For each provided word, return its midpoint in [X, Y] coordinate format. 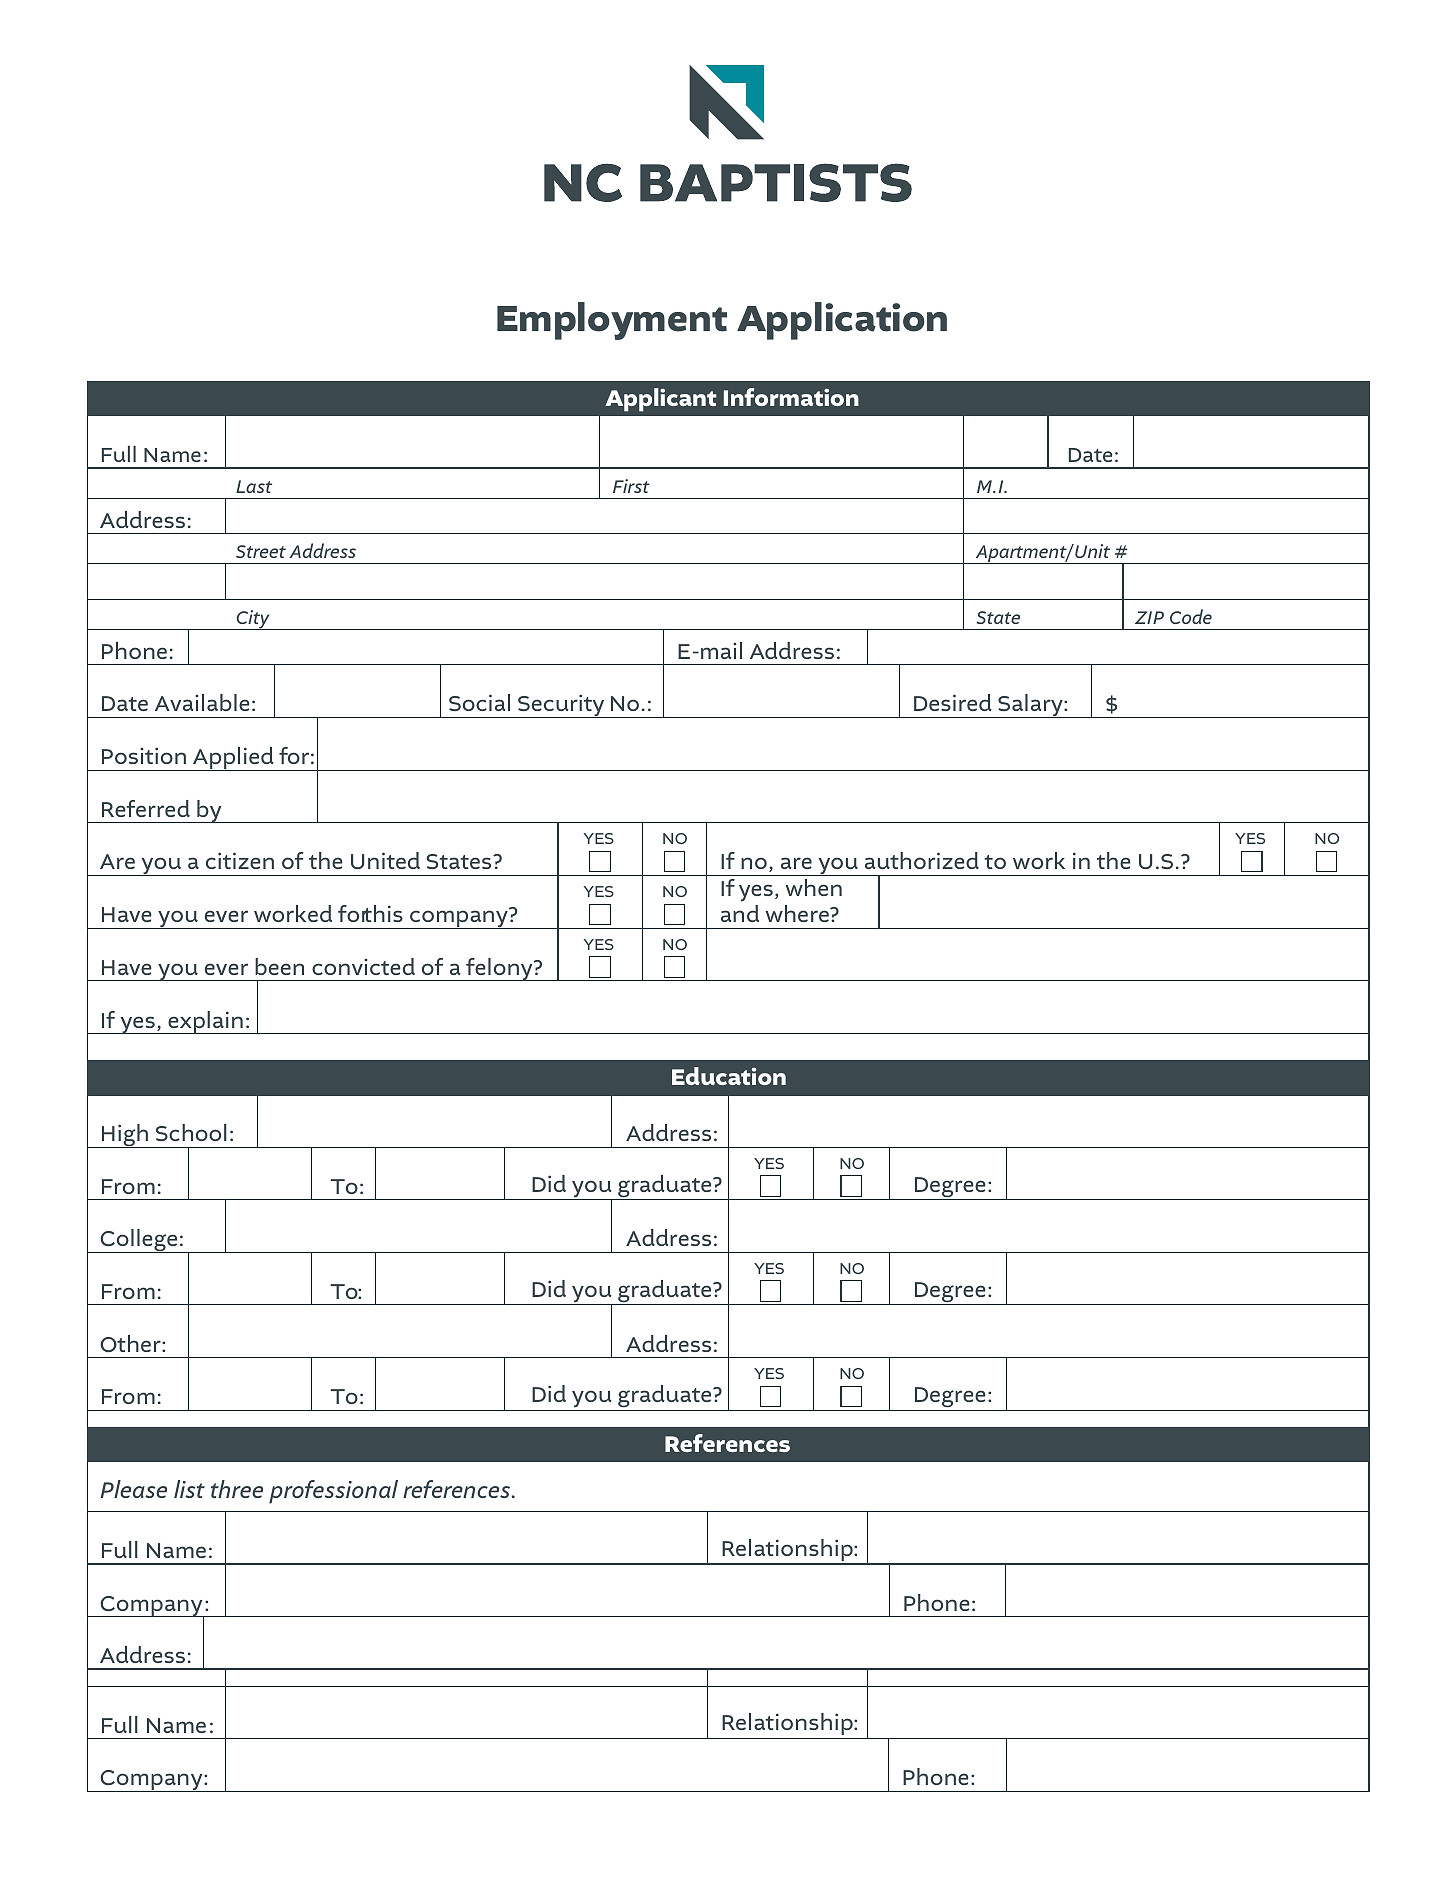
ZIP [1149, 617]
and [740, 913]
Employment [612, 321]
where [798, 913]
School [191, 1132]
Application [842, 321]
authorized [922, 860]
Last [254, 486]
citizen [240, 860]
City [253, 620]
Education [729, 1076]
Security [561, 706]
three [237, 1489]
